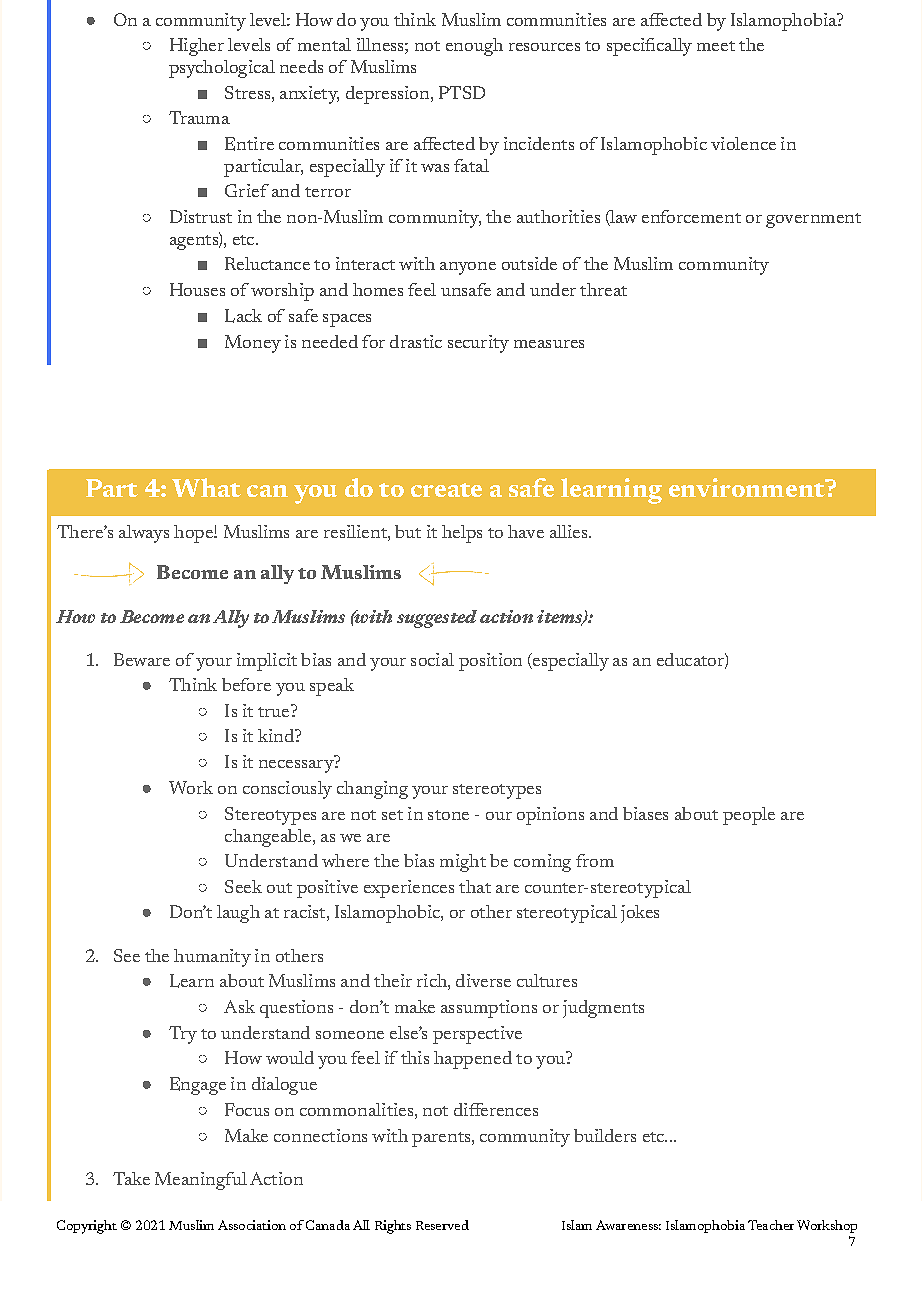 The height and width of the screenshot is (1307, 924). I want to click on Beware, so click(142, 659).
